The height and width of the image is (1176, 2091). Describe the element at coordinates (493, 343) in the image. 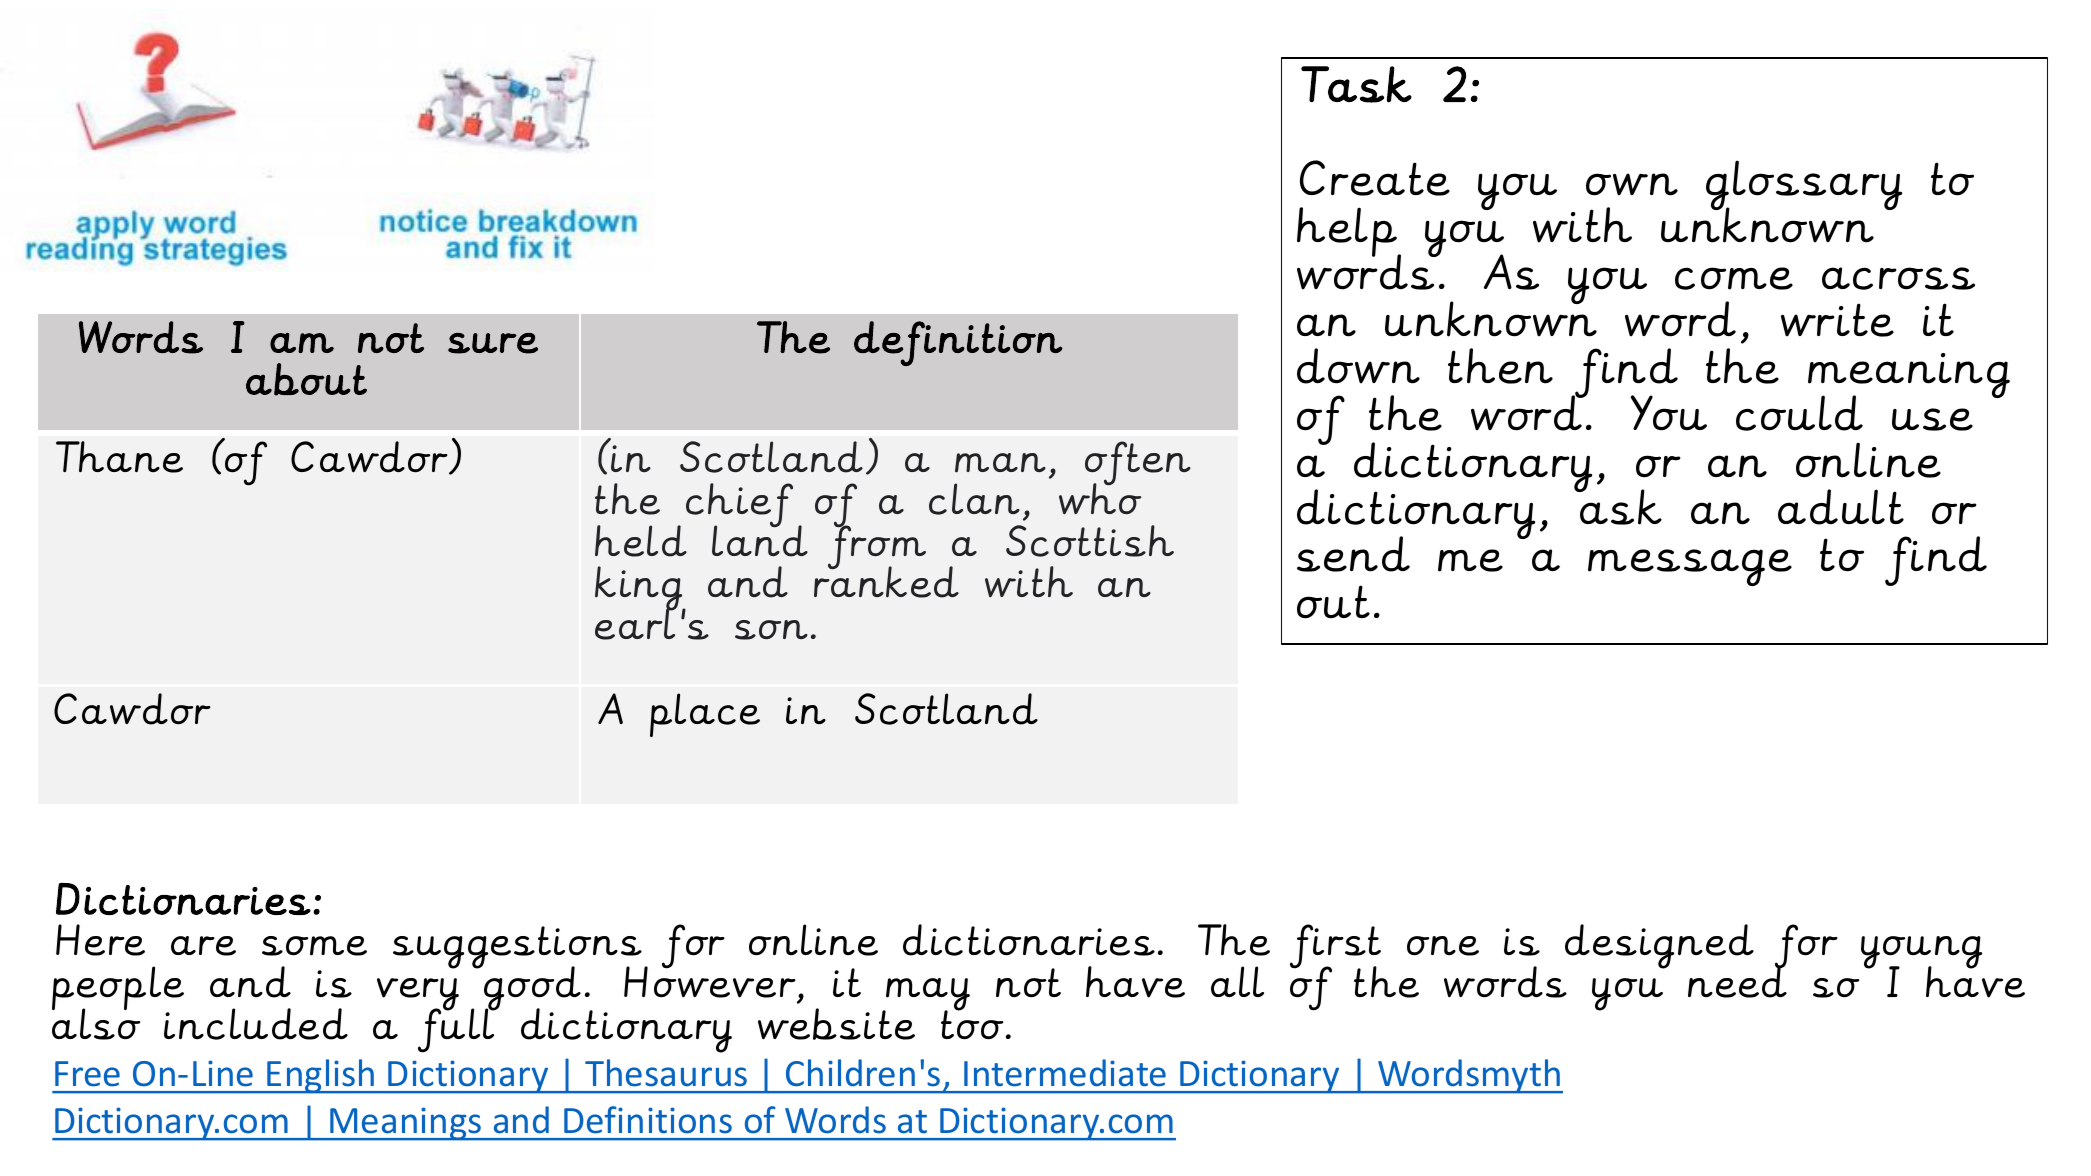

I see `sure` at that location.
